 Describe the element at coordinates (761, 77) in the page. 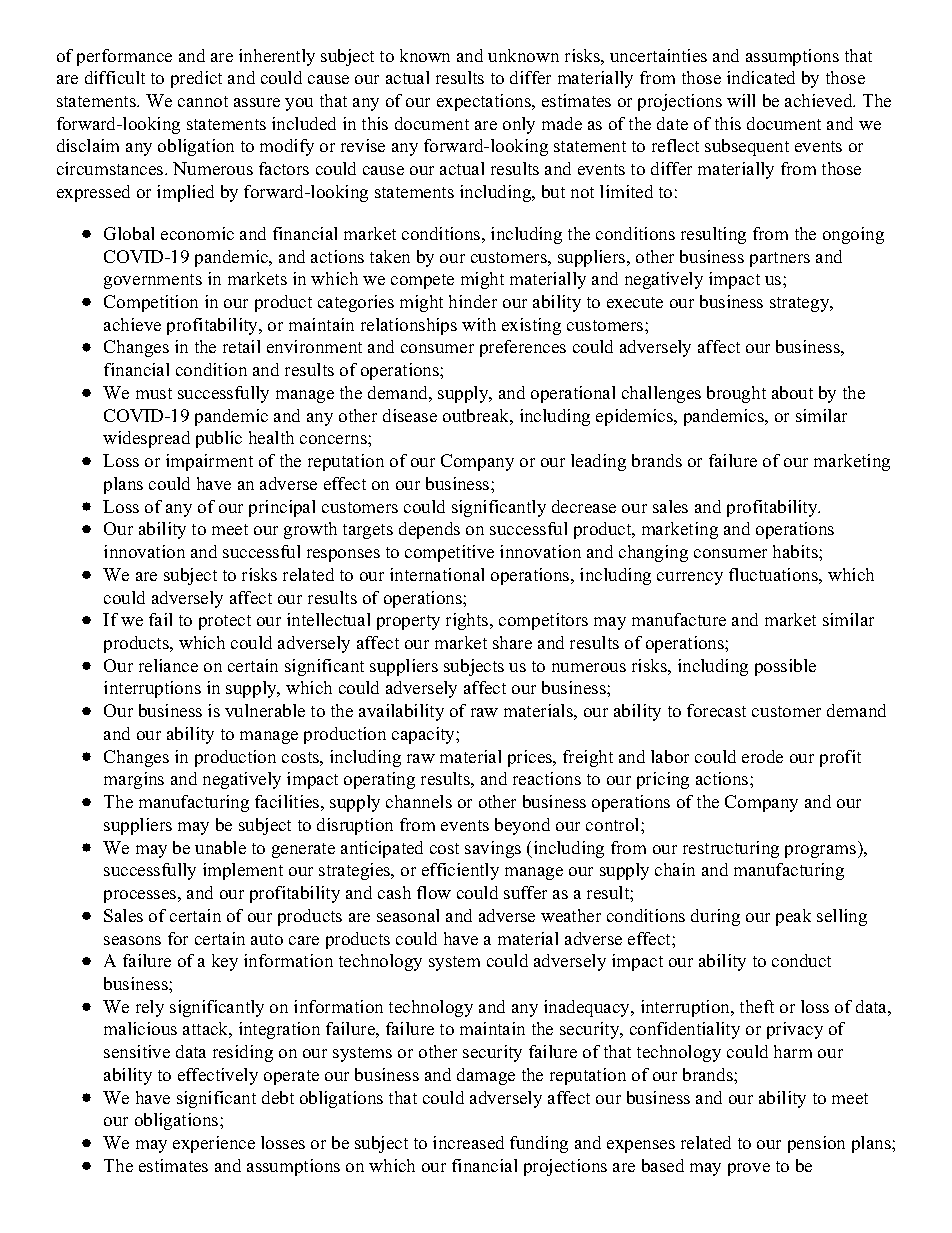

I see `indicated` at that location.
